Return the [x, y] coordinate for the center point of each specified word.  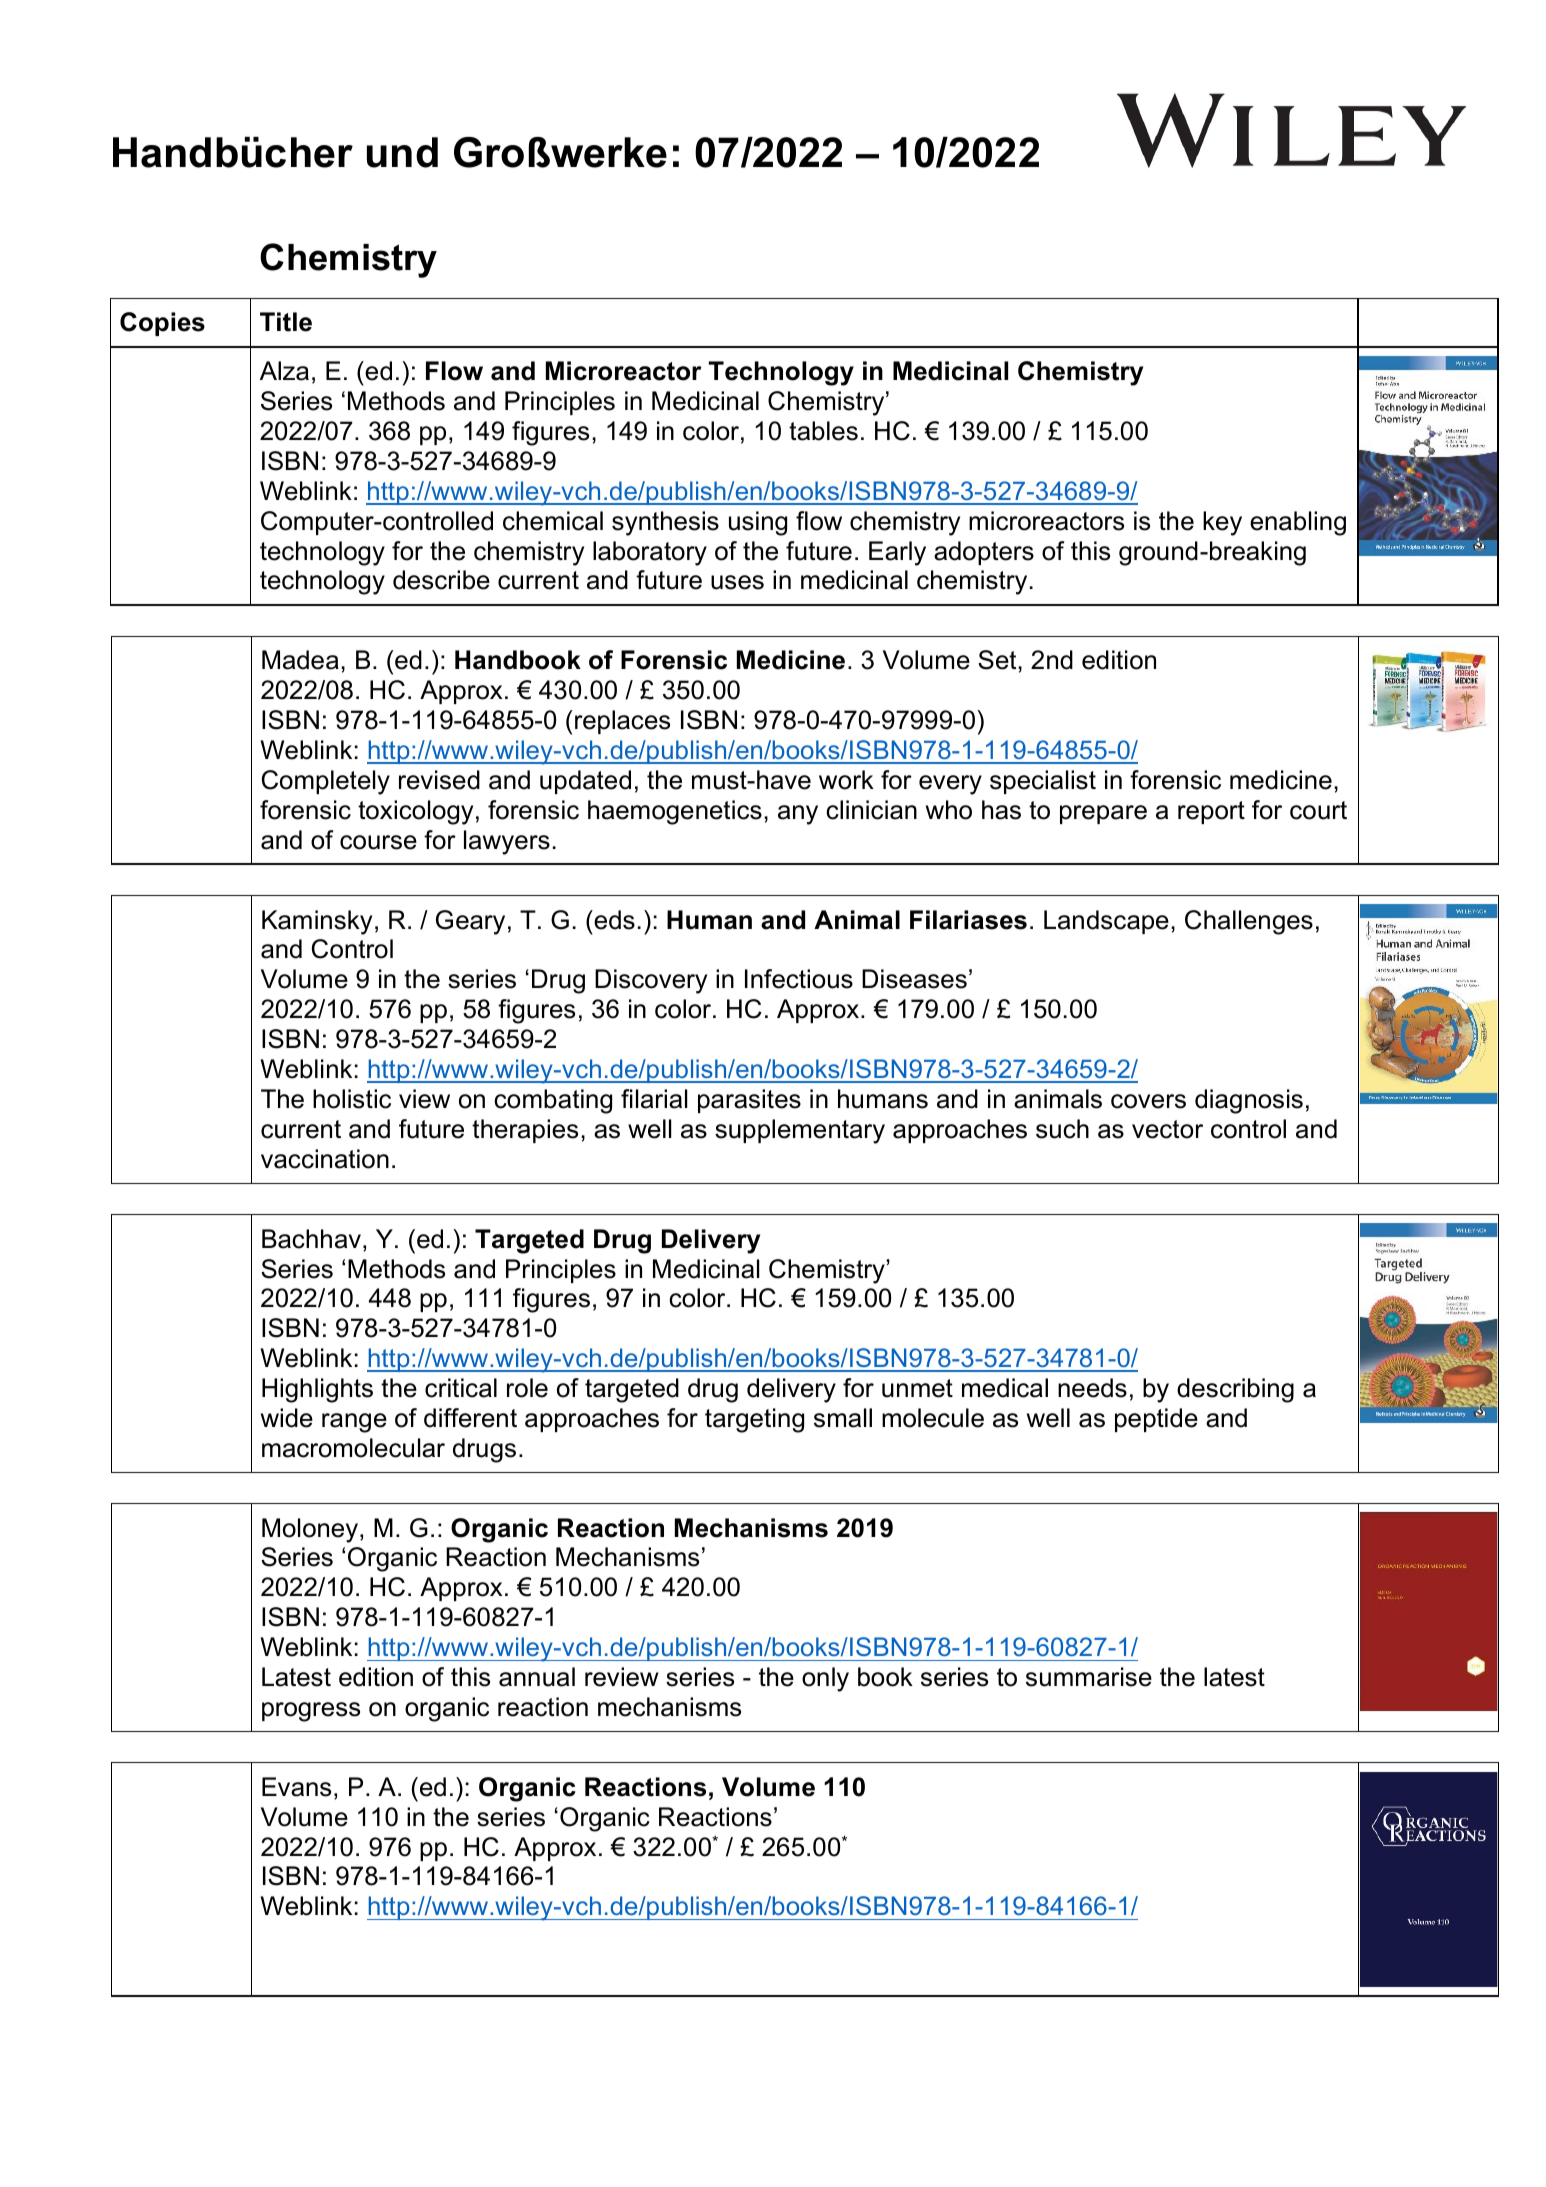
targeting [754, 1420]
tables [823, 431]
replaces [622, 722]
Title [286, 322]
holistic [352, 1099]
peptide [1156, 1420]
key [1222, 523]
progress [311, 1712]
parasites [749, 1101]
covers [1148, 1101]
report [1211, 812]
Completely [326, 782]
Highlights [317, 1390]
